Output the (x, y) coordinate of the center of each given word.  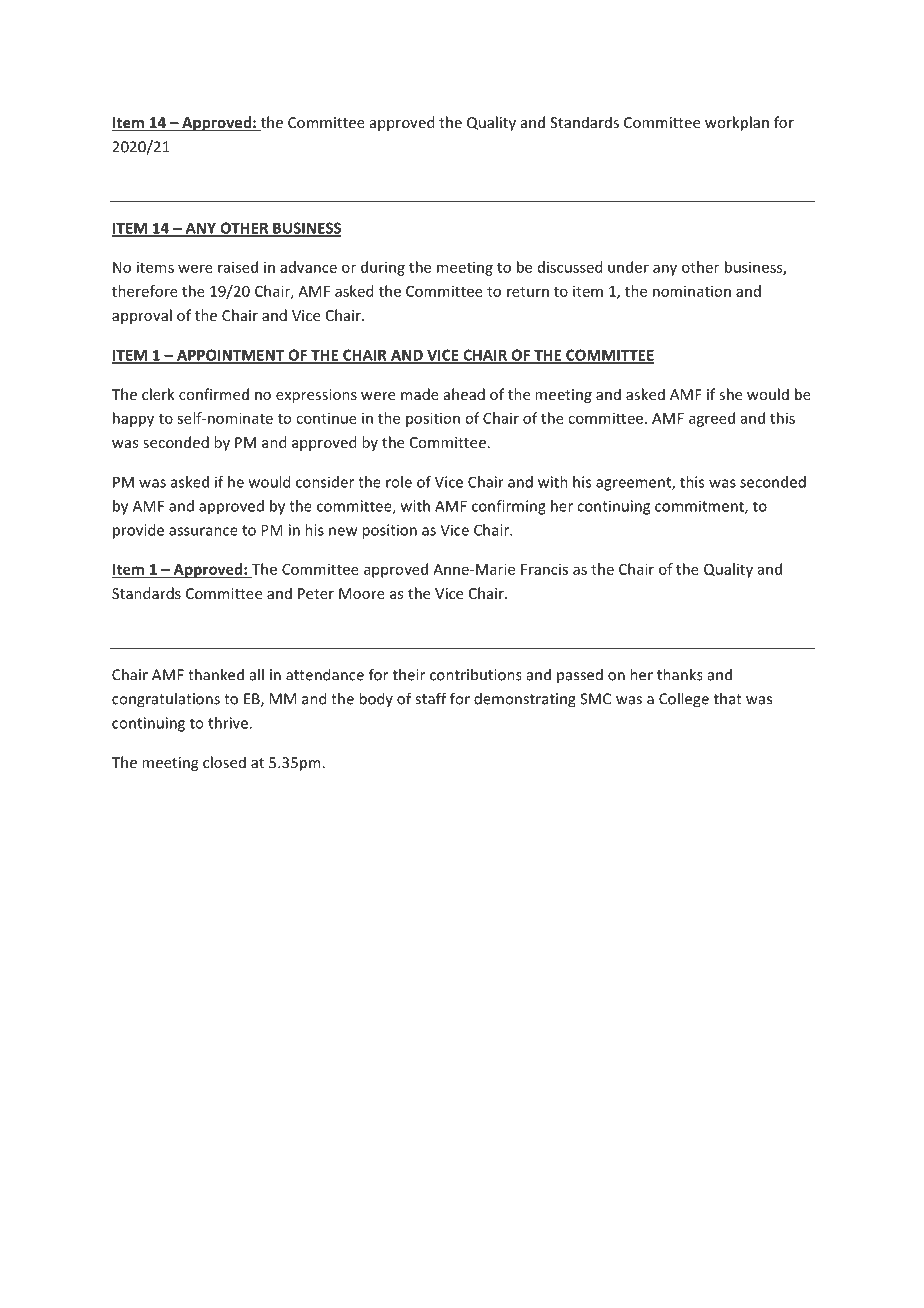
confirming (509, 507)
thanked (216, 674)
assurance (203, 531)
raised (238, 267)
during (383, 268)
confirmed (214, 394)
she (730, 394)
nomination (692, 291)
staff (431, 698)
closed (224, 762)
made (420, 394)
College (684, 700)
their (409, 674)
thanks (680, 674)
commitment (700, 507)
